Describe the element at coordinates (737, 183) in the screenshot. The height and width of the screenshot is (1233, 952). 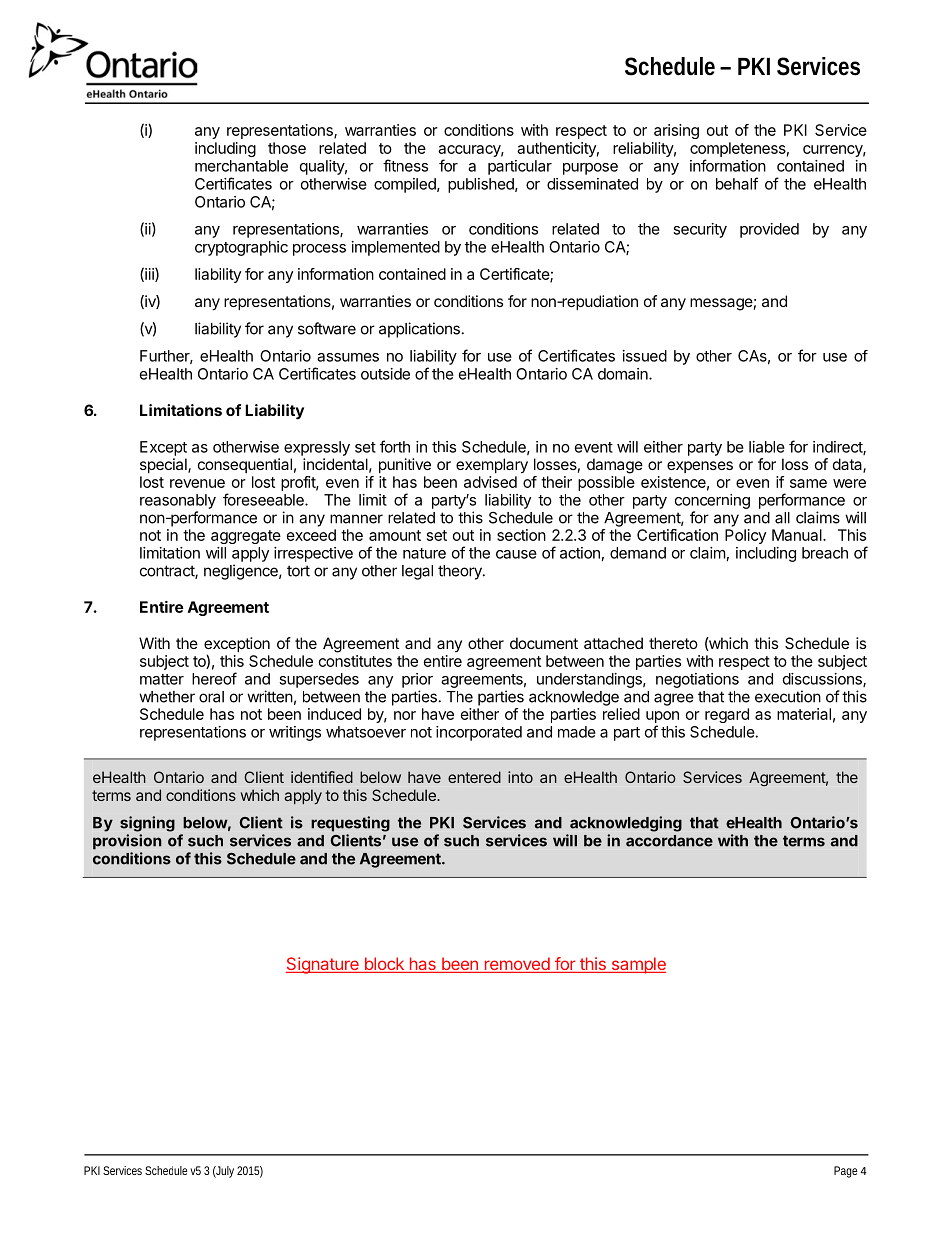
I see `behalf` at that location.
